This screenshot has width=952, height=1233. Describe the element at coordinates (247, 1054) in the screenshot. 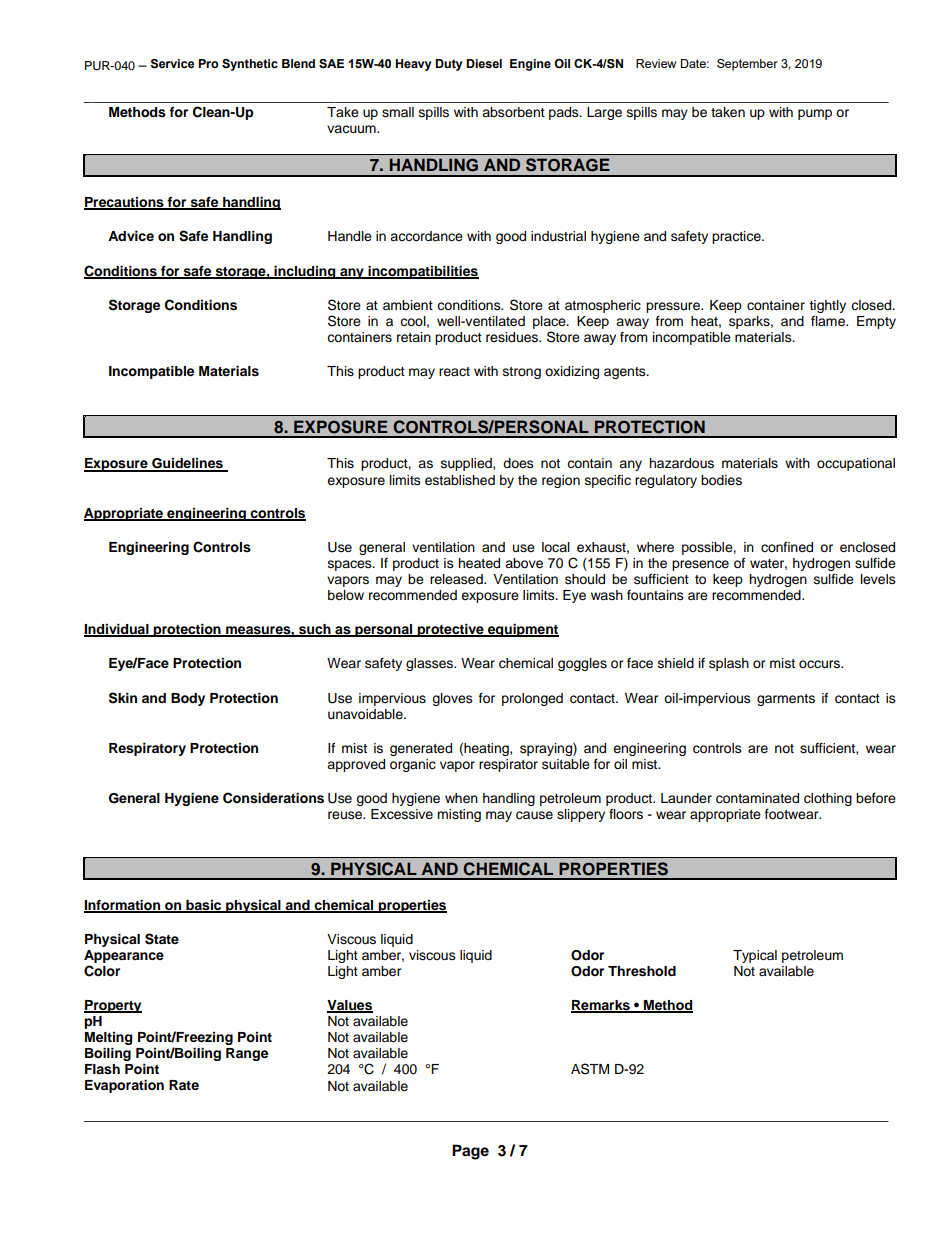

I see `Range` at that location.
